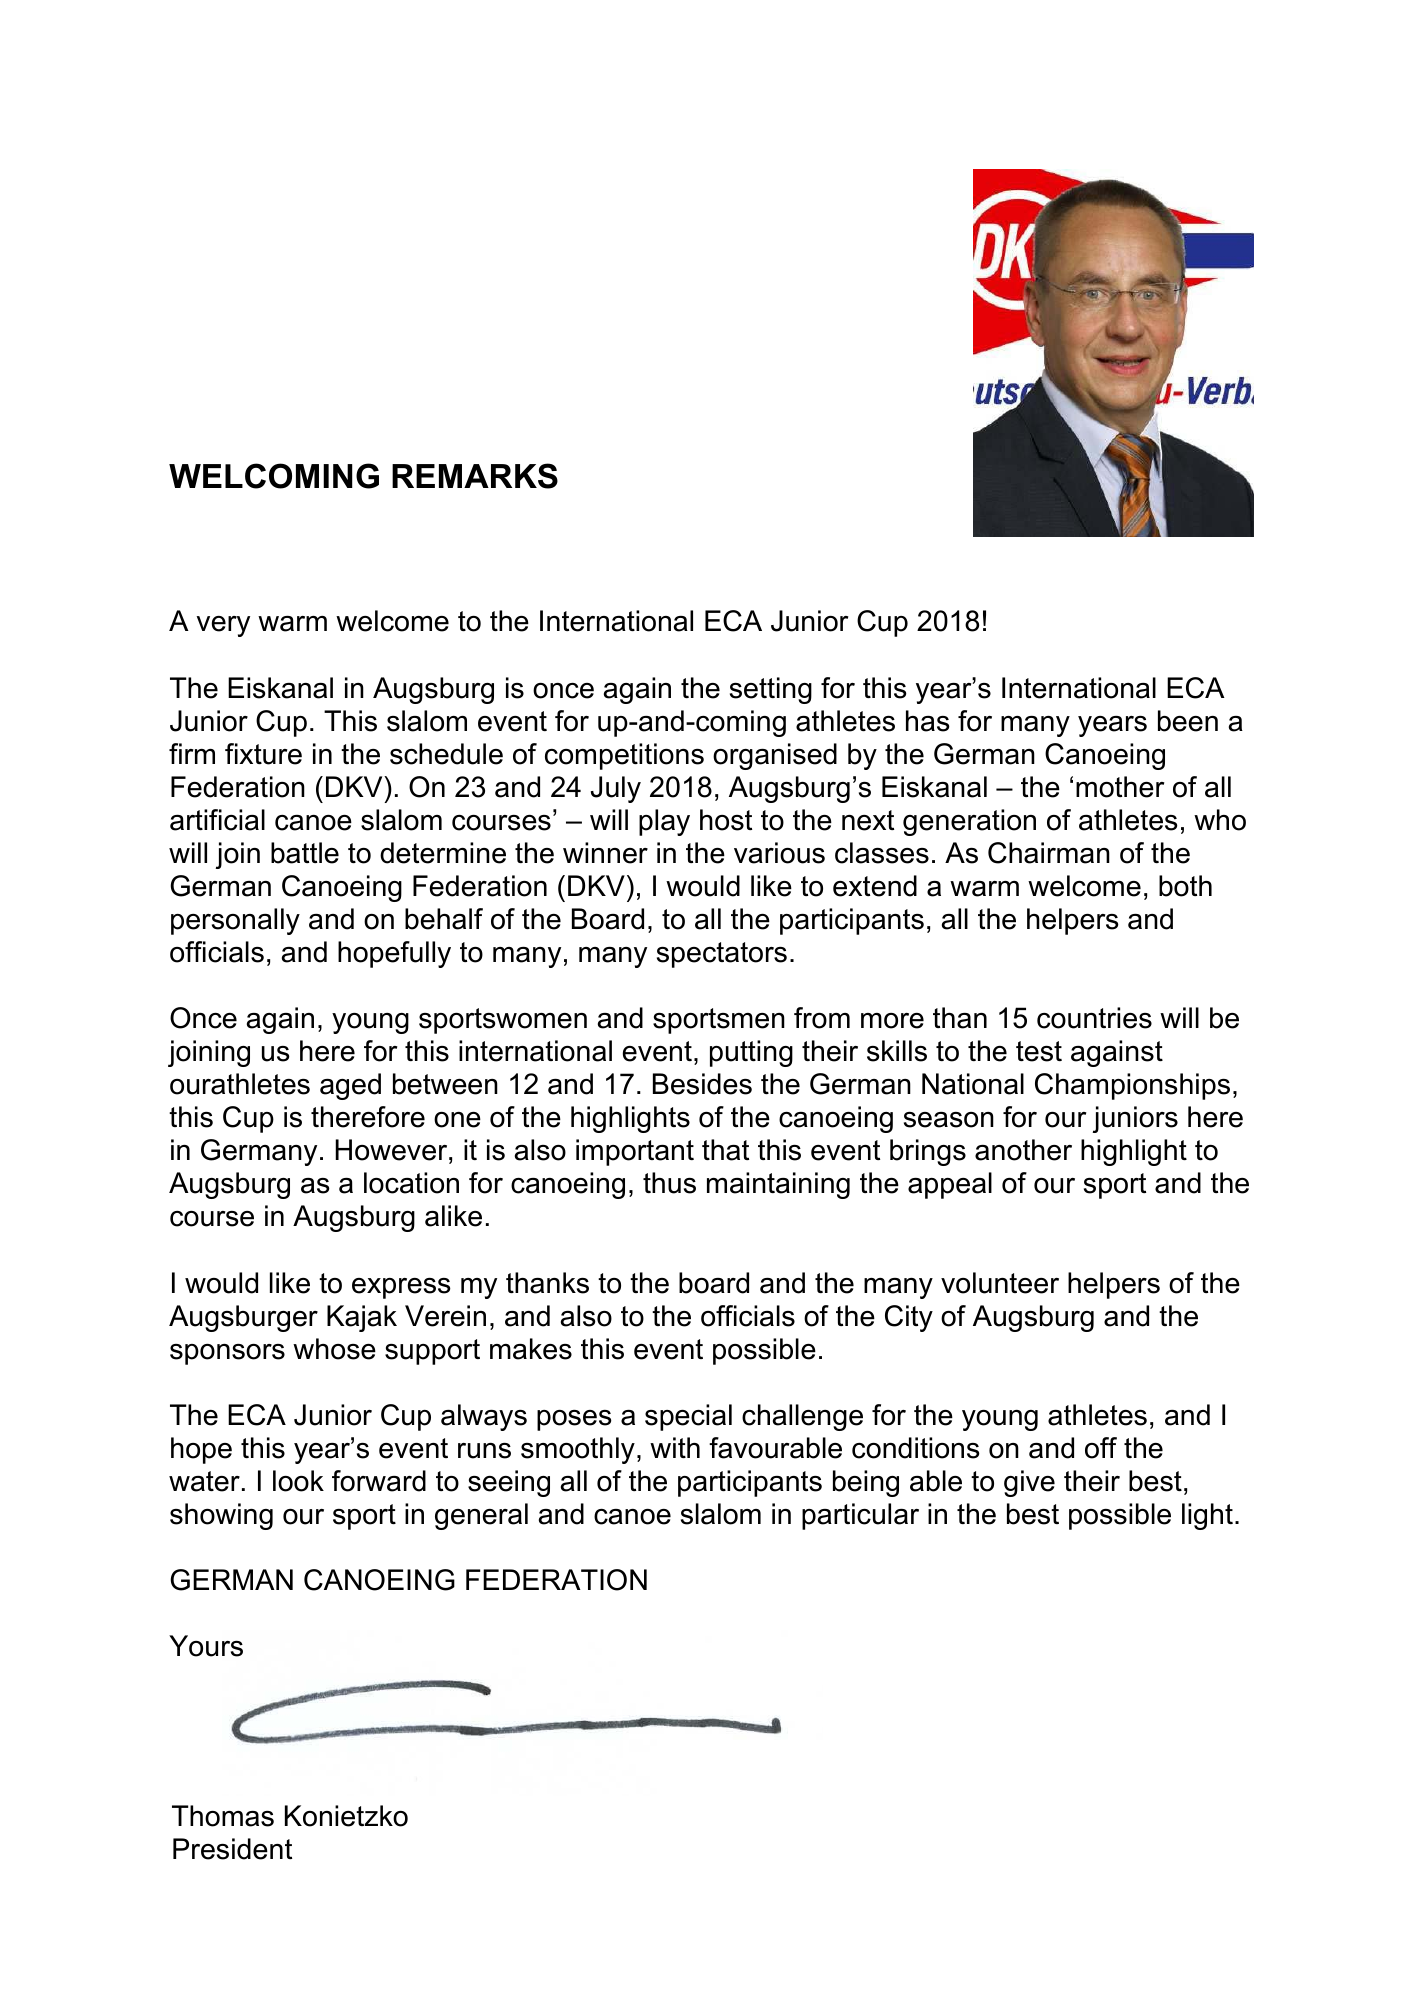  Describe the element at coordinates (722, 955) in the screenshot. I see `spectators` at that location.
